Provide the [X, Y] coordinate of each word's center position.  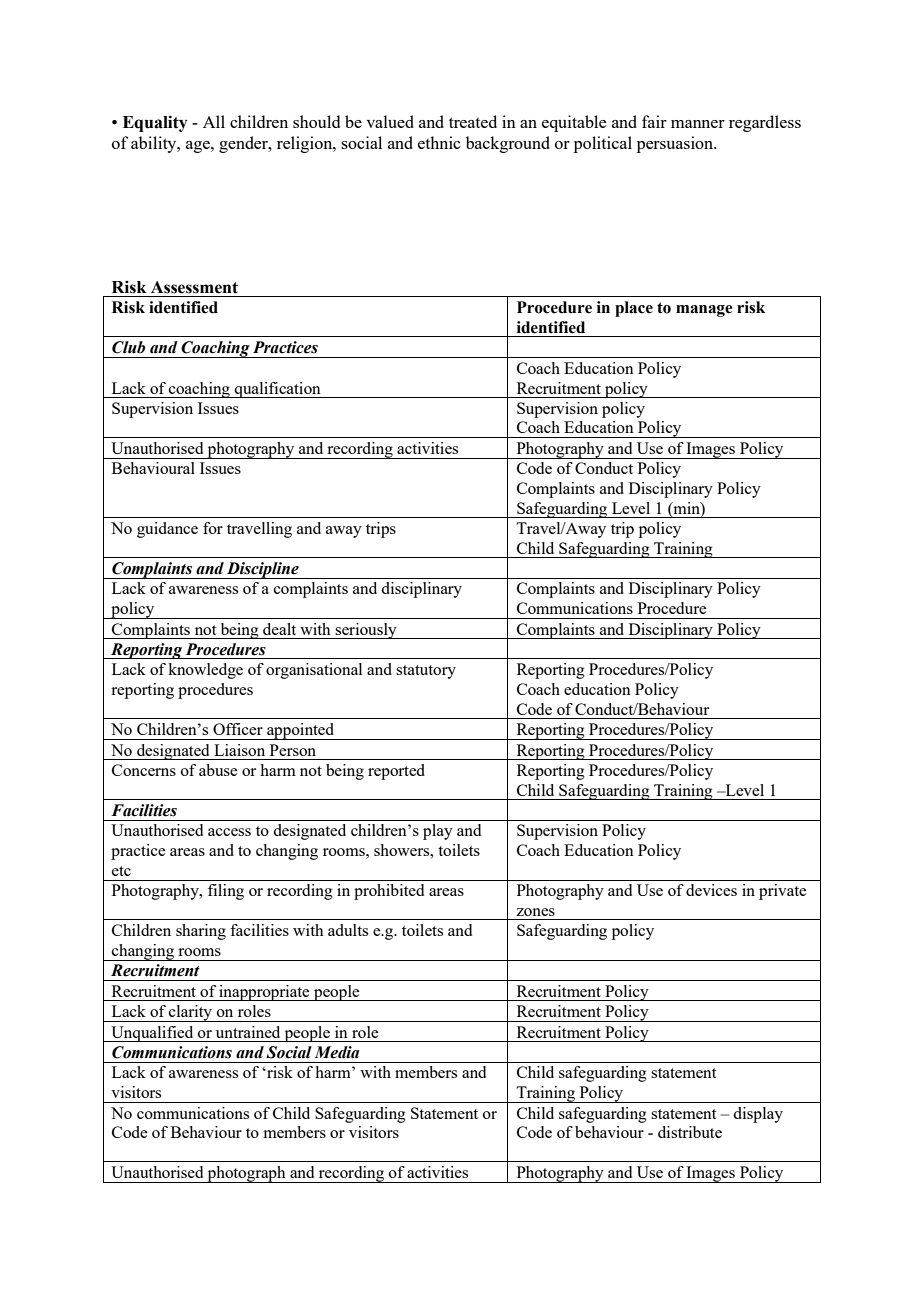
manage [704, 311]
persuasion [676, 144]
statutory [426, 672]
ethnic [439, 142]
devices [711, 890]
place [634, 309]
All [214, 121]
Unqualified [152, 1034]
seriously [366, 631]
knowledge [205, 671]
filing [226, 892]
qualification [278, 390]
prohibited [389, 892]
